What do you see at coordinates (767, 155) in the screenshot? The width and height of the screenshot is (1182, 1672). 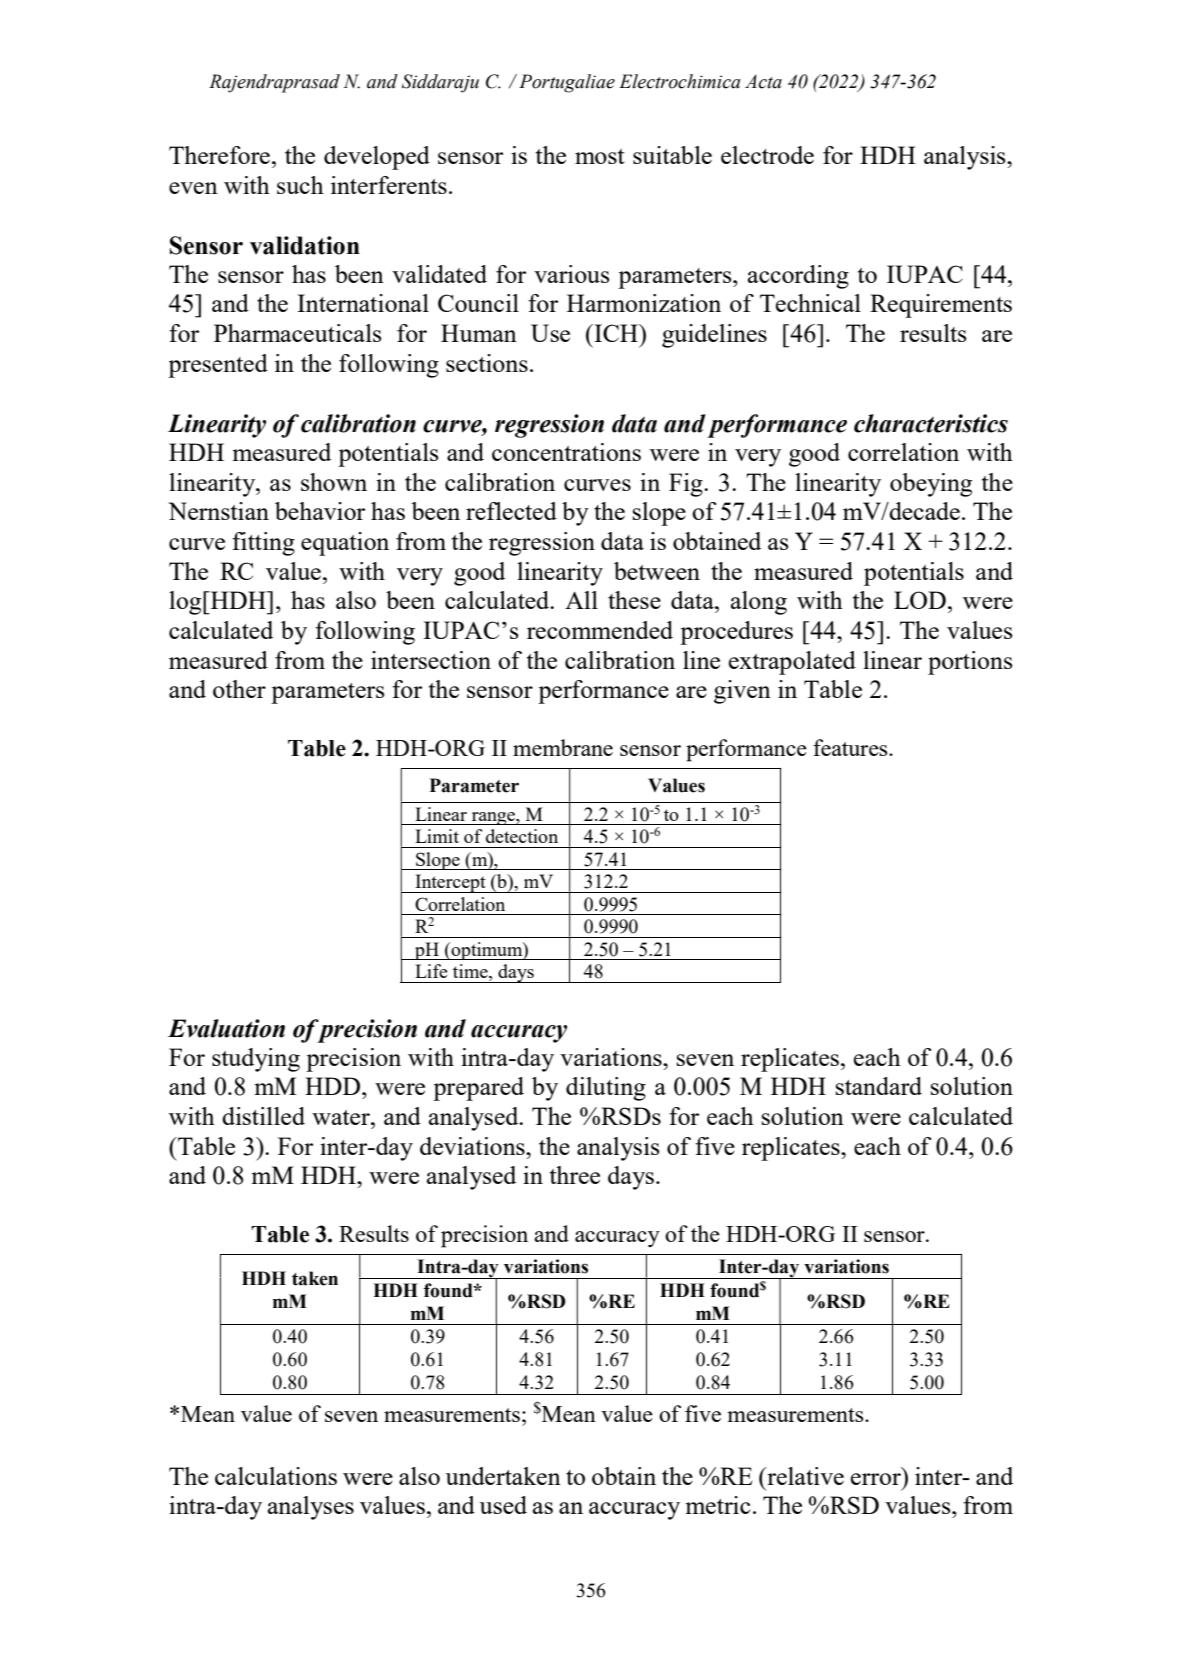 I see `electrode` at bounding box center [767, 155].
